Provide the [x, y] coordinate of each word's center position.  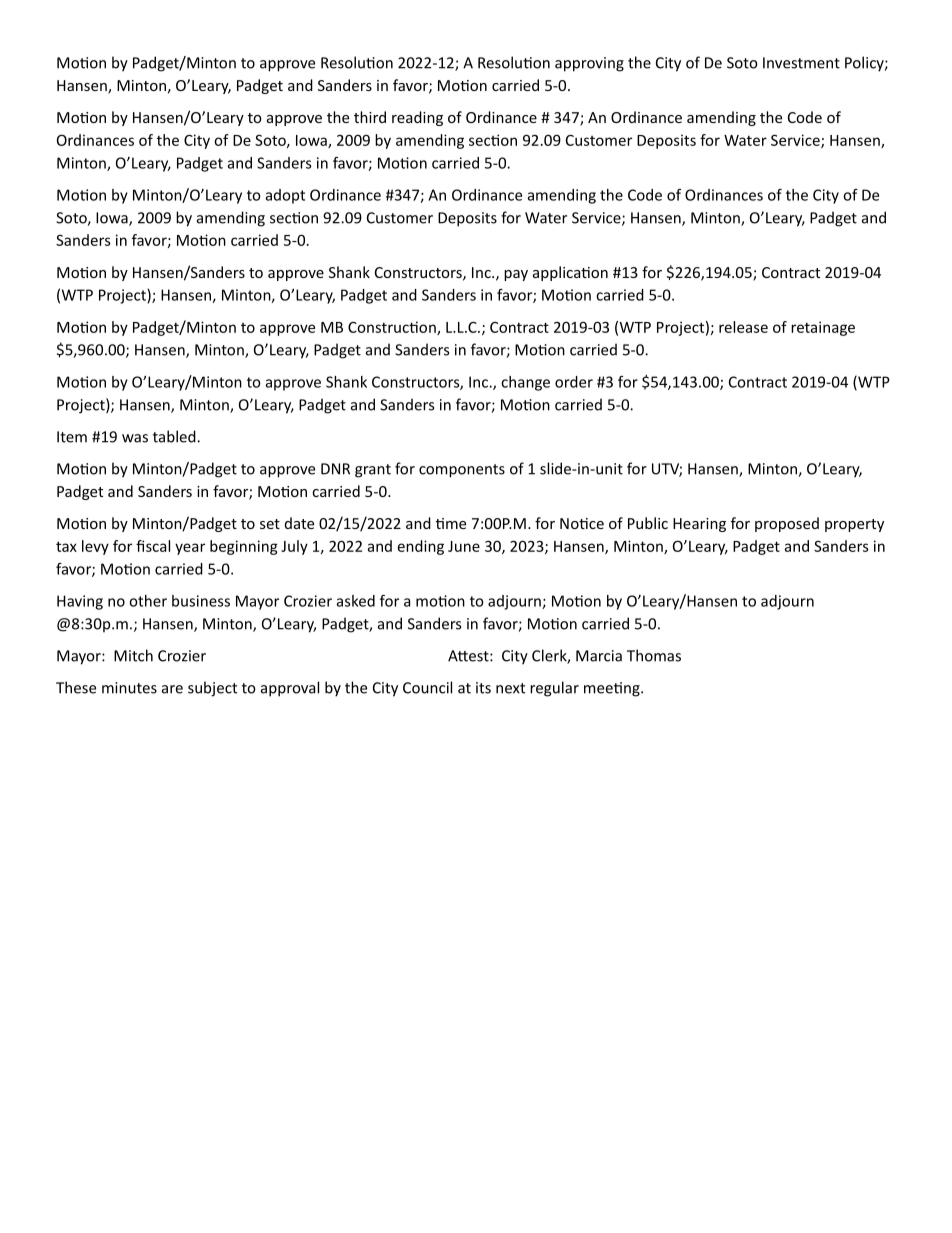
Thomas [654, 655]
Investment [801, 63]
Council [427, 687]
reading [417, 118]
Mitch [133, 655]
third [370, 117]
